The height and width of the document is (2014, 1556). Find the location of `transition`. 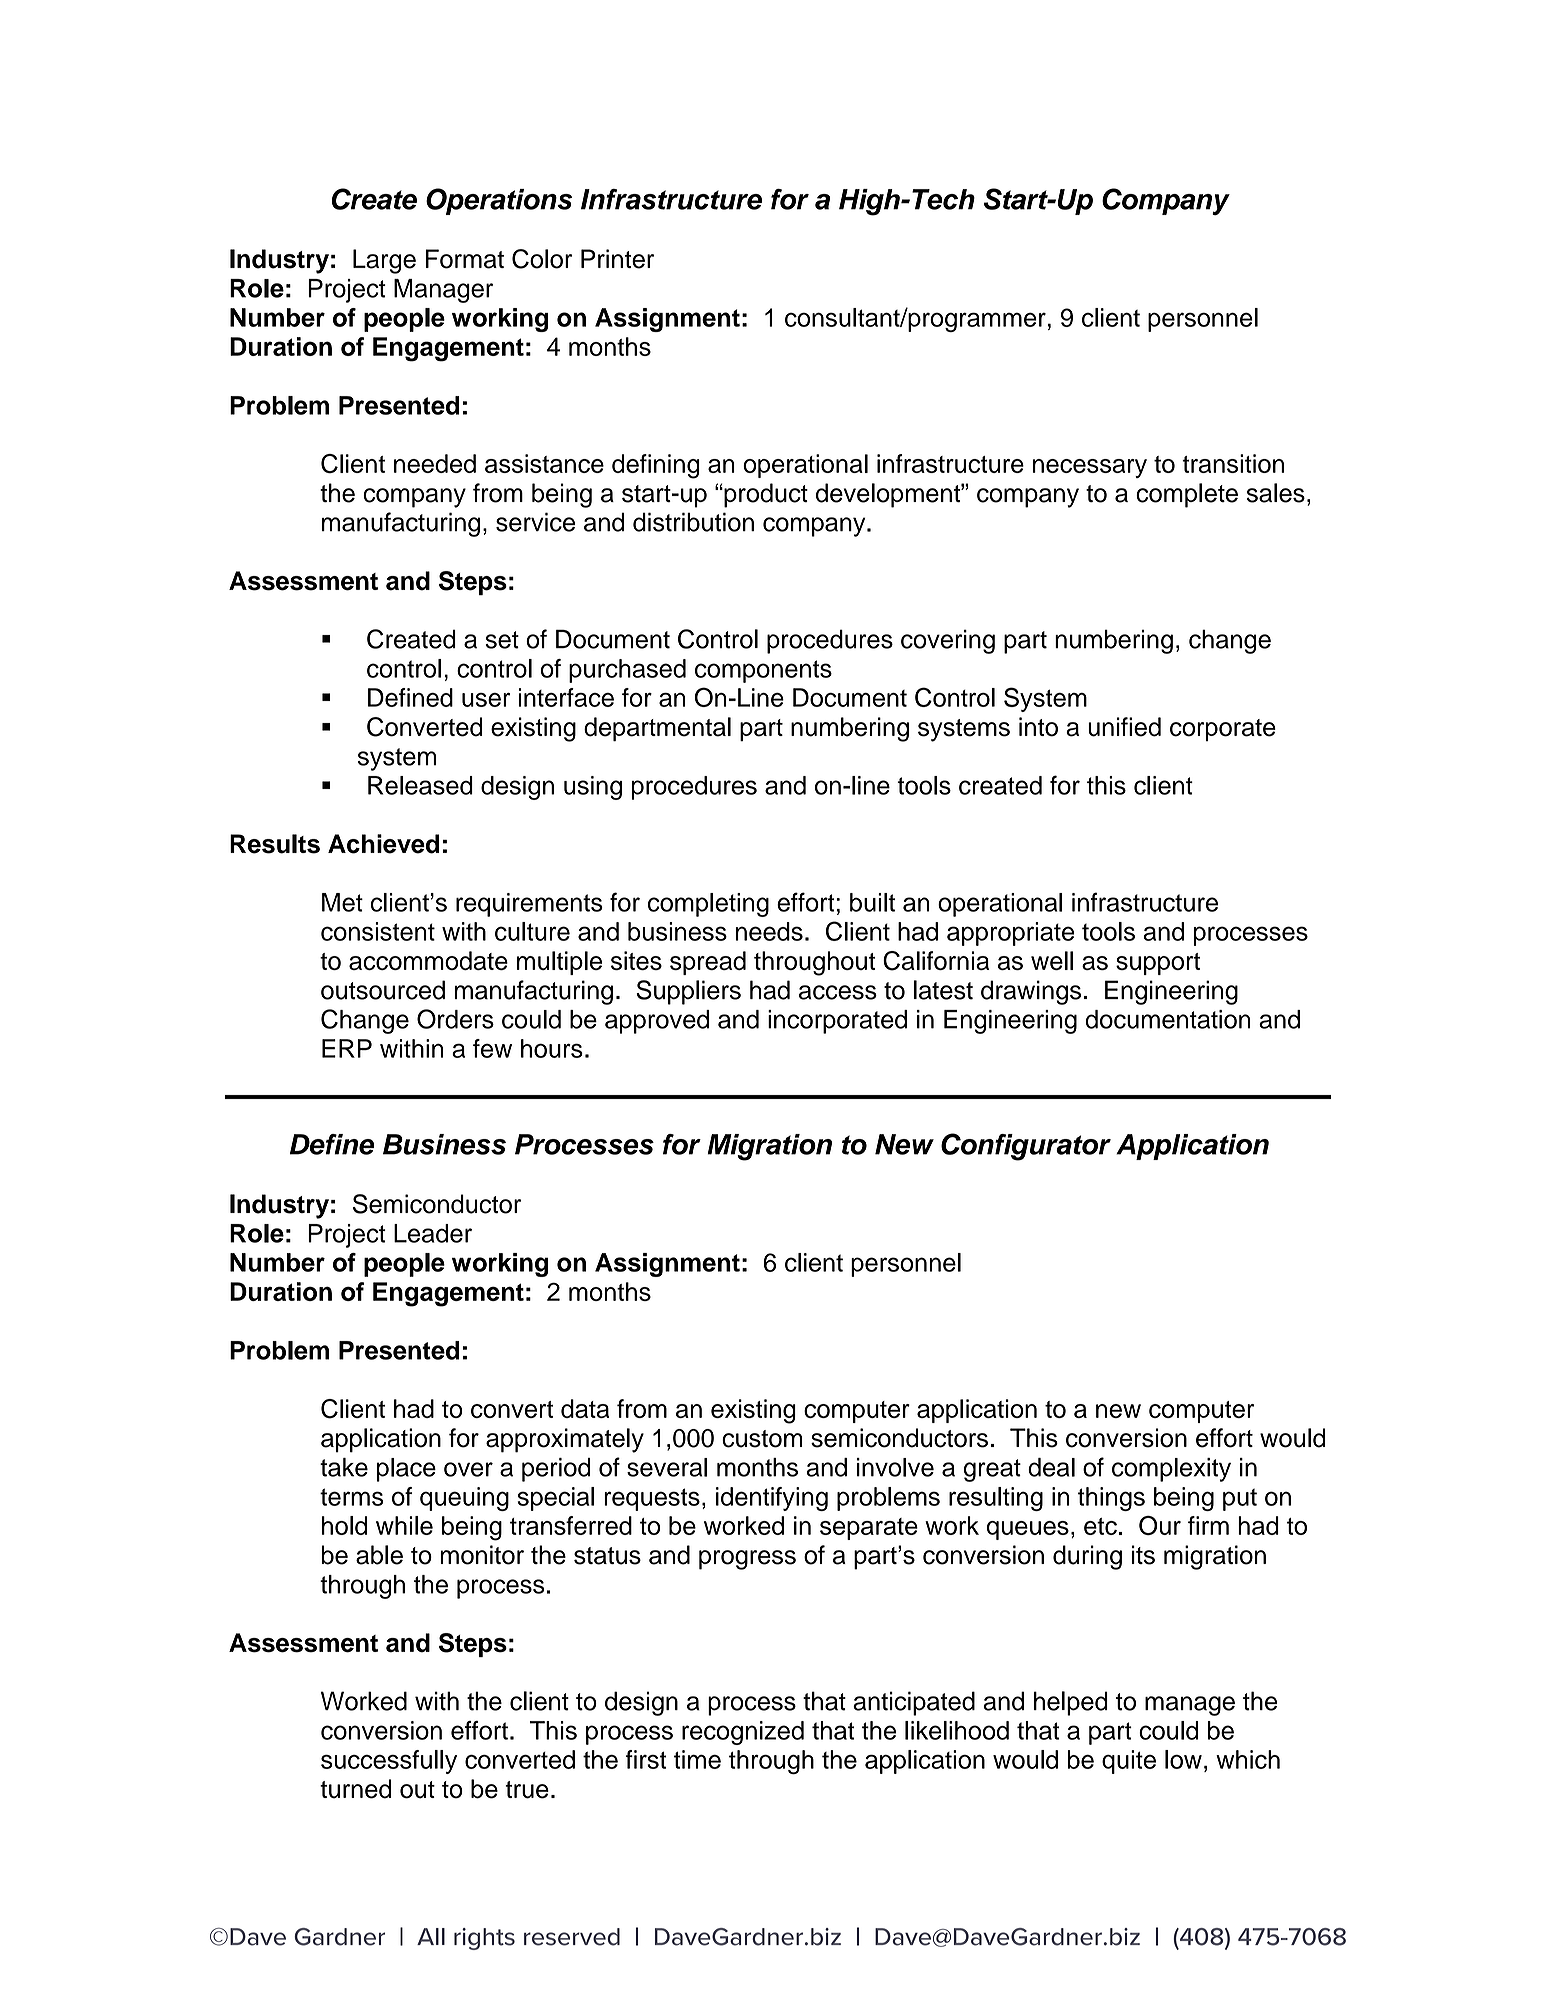

transition is located at coordinates (1233, 463).
